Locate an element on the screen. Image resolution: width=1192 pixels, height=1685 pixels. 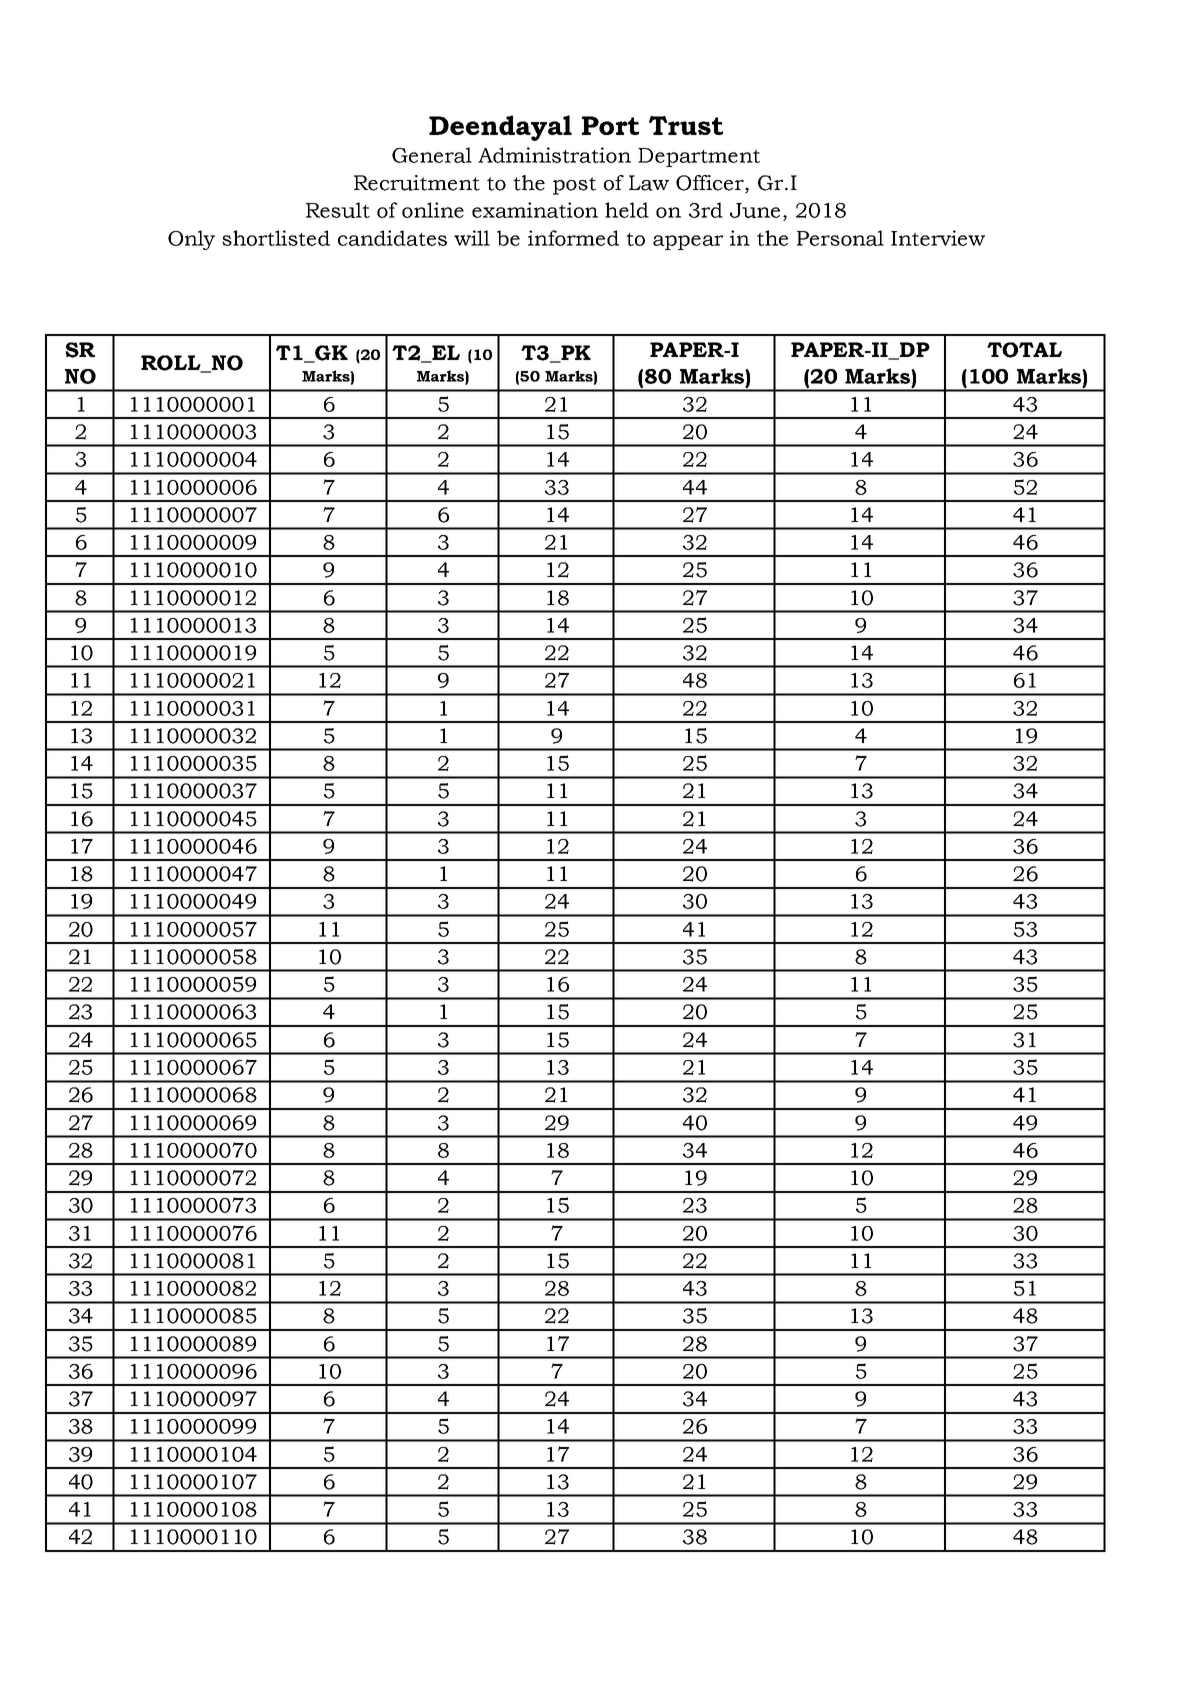
Port is located at coordinates (610, 125).
